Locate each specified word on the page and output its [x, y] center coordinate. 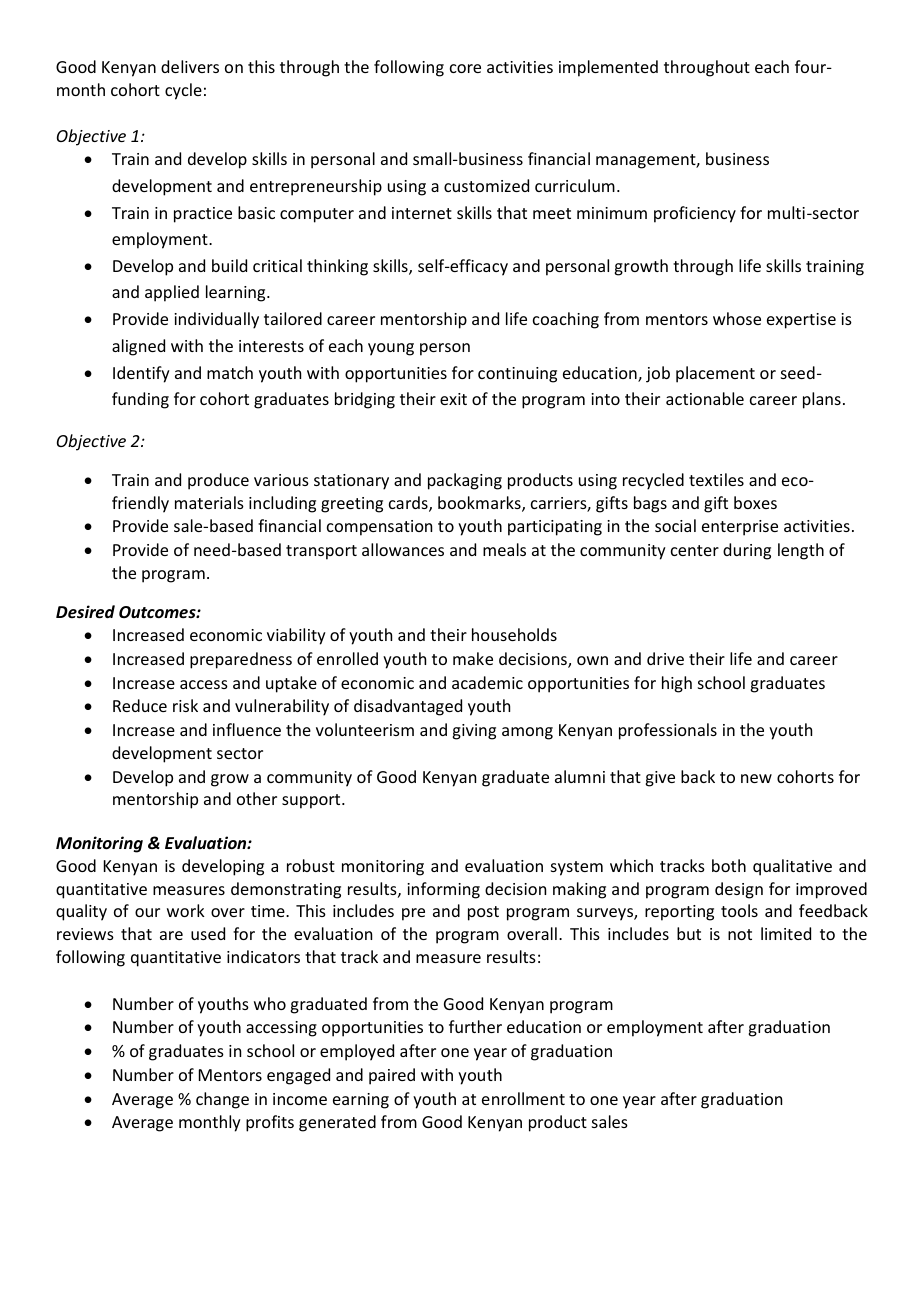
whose [737, 318]
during [747, 551]
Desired [85, 612]
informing [443, 890]
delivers [190, 66]
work [186, 910]
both [729, 865]
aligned [138, 347]
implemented [608, 68]
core [465, 68]
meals [504, 549]
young [391, 349]
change [222, 1100]
